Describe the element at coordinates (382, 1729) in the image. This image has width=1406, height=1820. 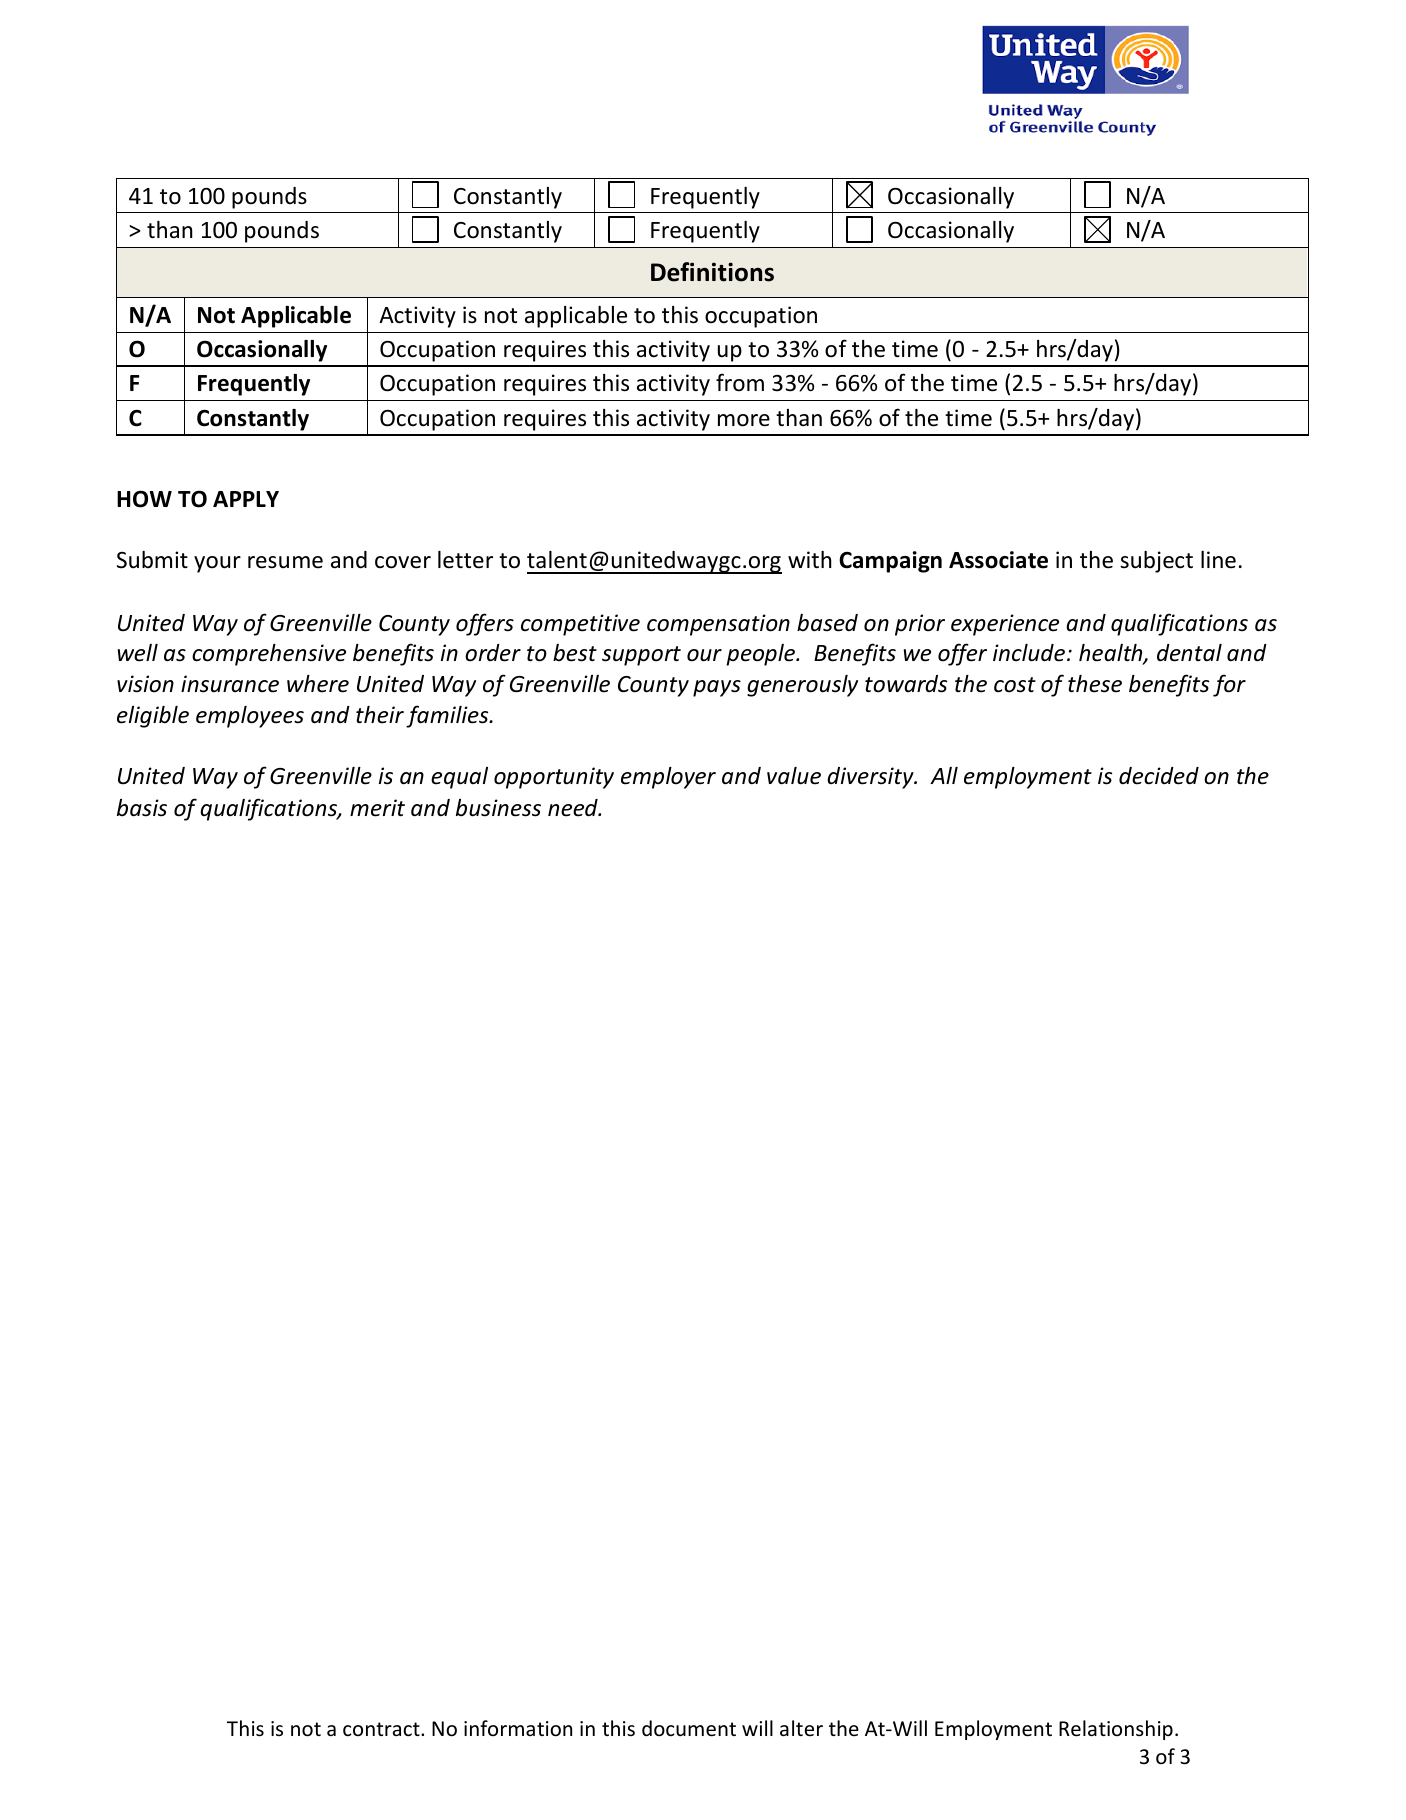
I see `contract` at that location.
